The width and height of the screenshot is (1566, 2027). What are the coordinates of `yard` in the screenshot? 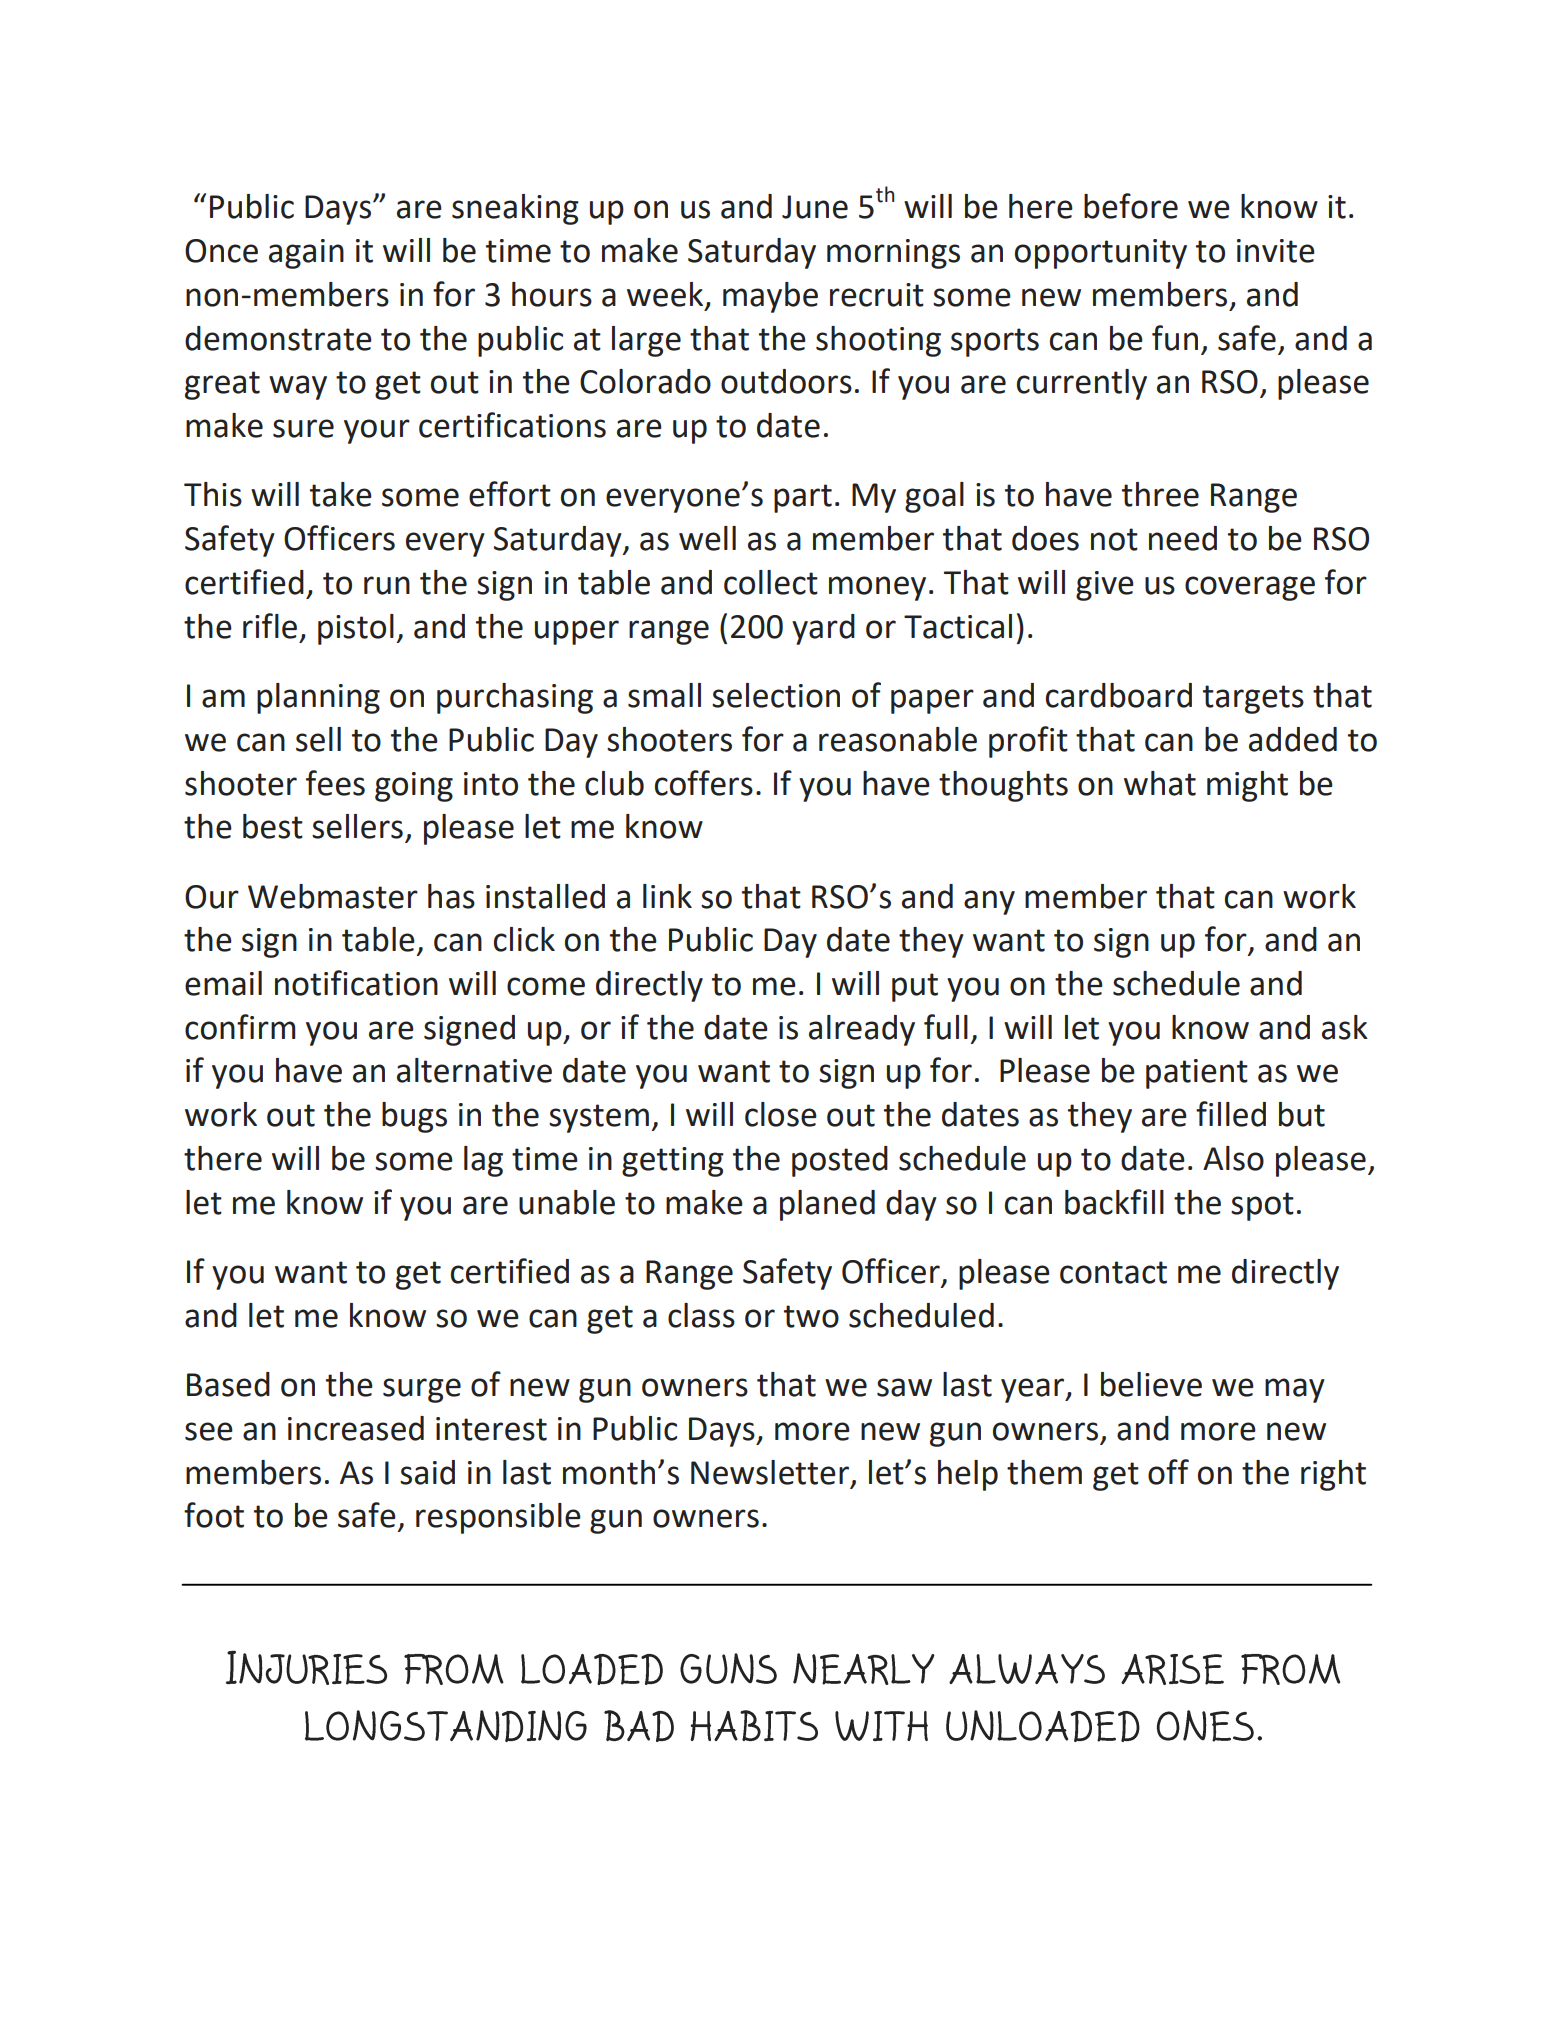 It's located at (823, 629).
